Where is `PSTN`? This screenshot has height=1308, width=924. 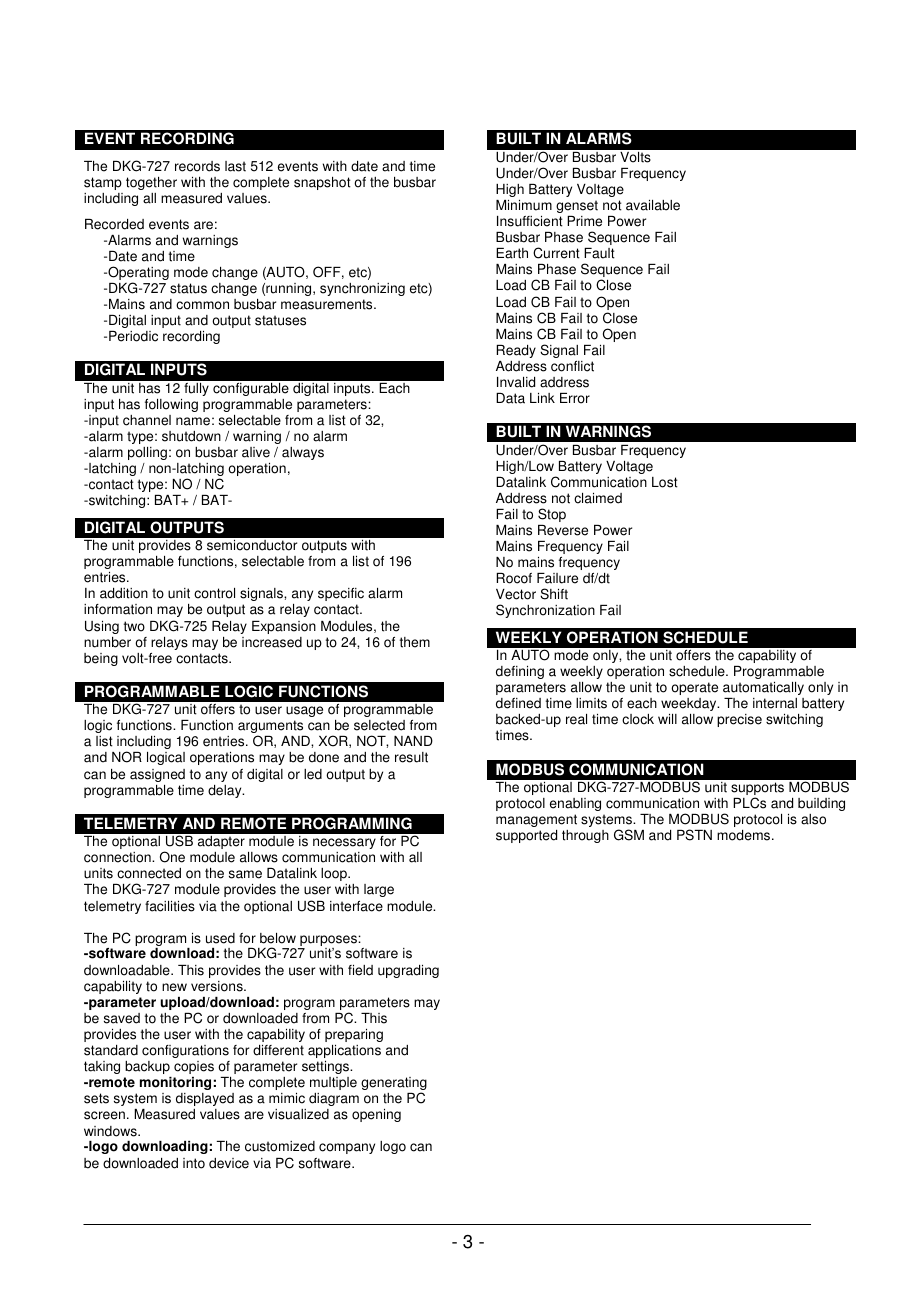 PSTN is located at coordinates (694, 835).
